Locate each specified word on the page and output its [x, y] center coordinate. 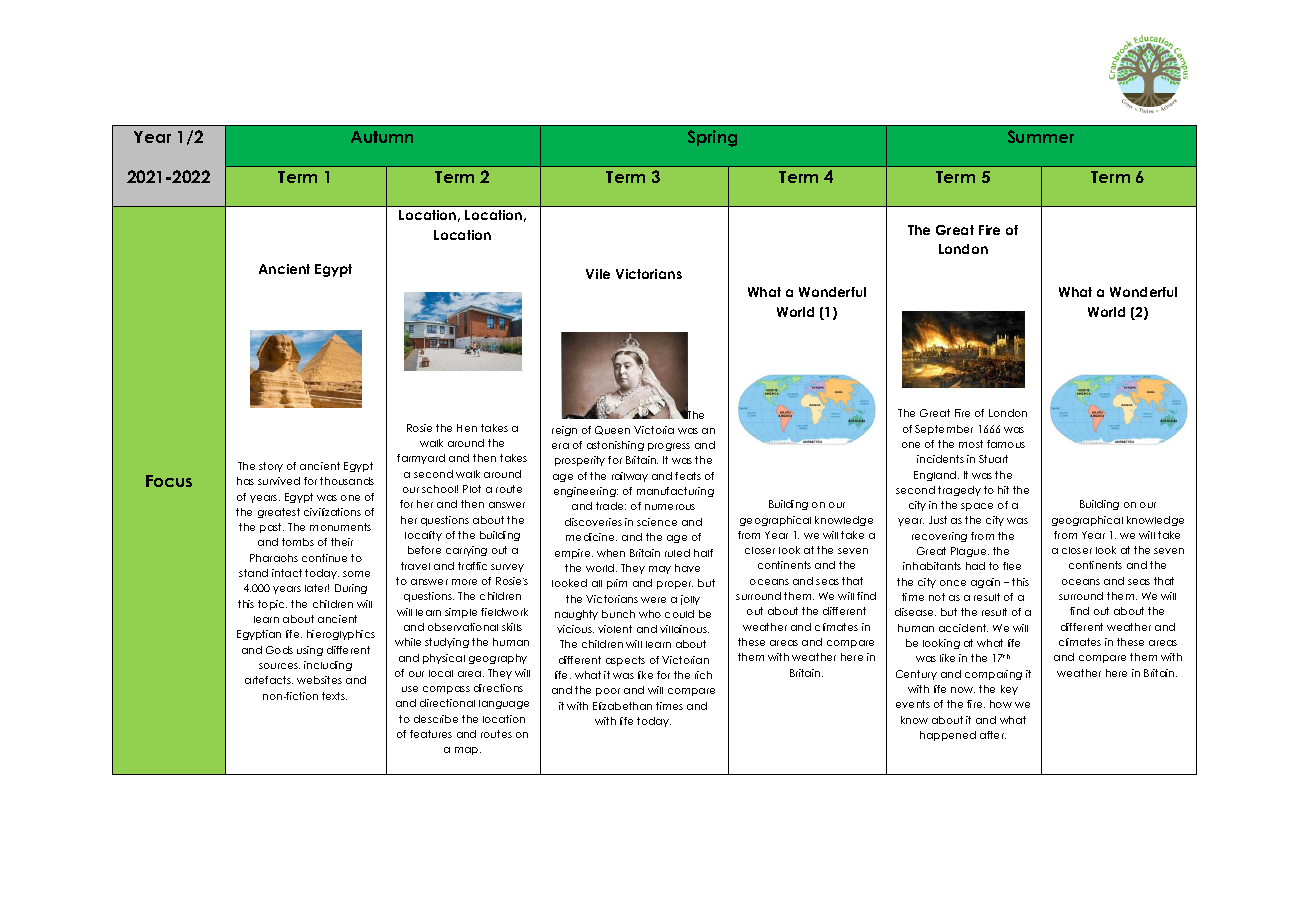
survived [279, 481]
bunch [618, 614]
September [944, 430]
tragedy [959, 491]
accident [963, 628]
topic [272, 605]
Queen [612, 430]
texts [334, 696]
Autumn [382, 137]
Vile [598, 274]
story [271, 467]
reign [564, 431]
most [971, 444]
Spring [712, 138]
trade [611, 506]
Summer [1041, 136]
